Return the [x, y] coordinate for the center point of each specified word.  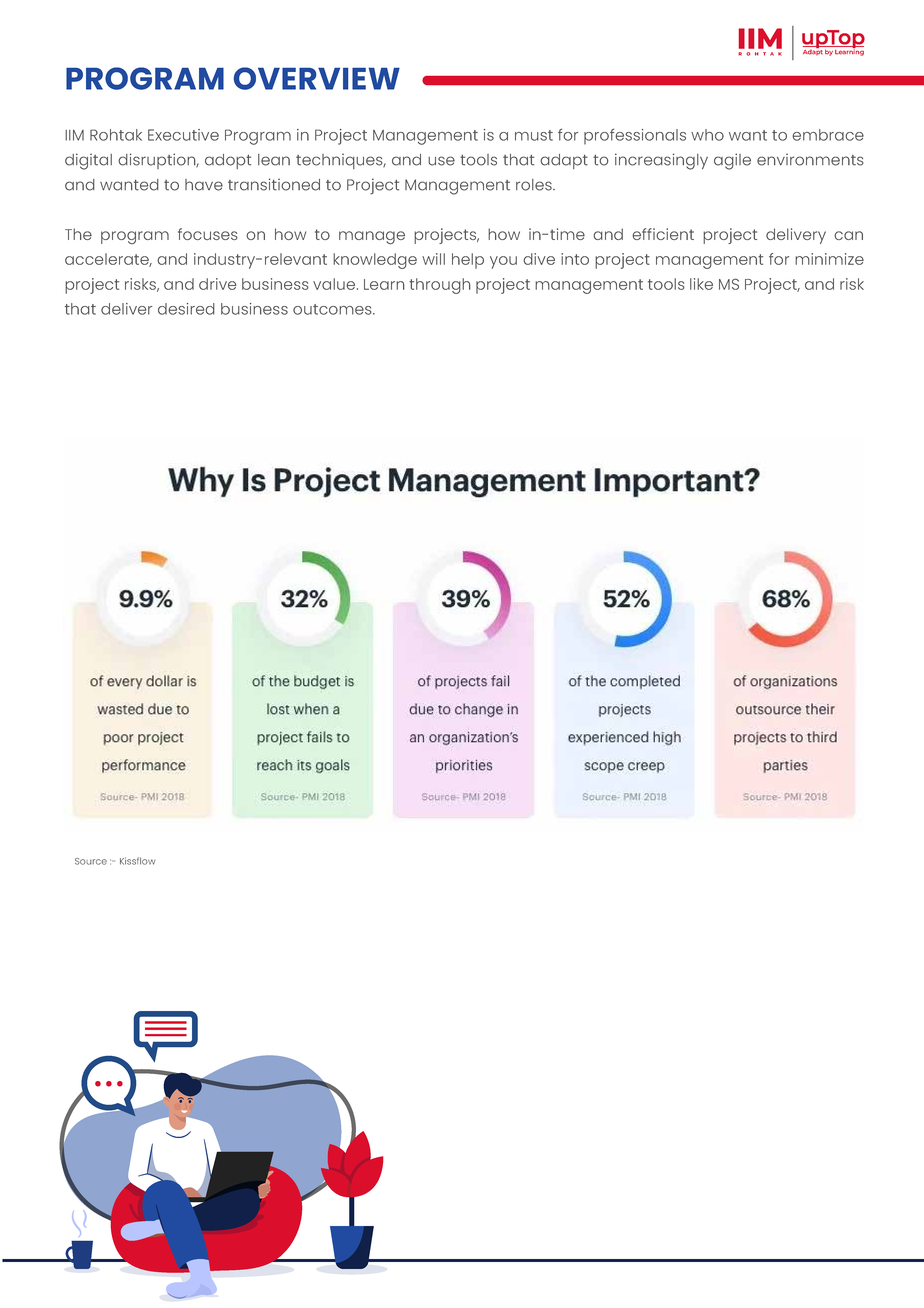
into [575, 259]
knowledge [375, 261]
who [707, 135]
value [335, 284]
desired [186, 309]
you [503, 262]
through [440, 286]
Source [91, 861]
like [701, 284]
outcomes [333, 309]
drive [217, 284]
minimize [829, 259]
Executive [183, 135]
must [534, 135]
